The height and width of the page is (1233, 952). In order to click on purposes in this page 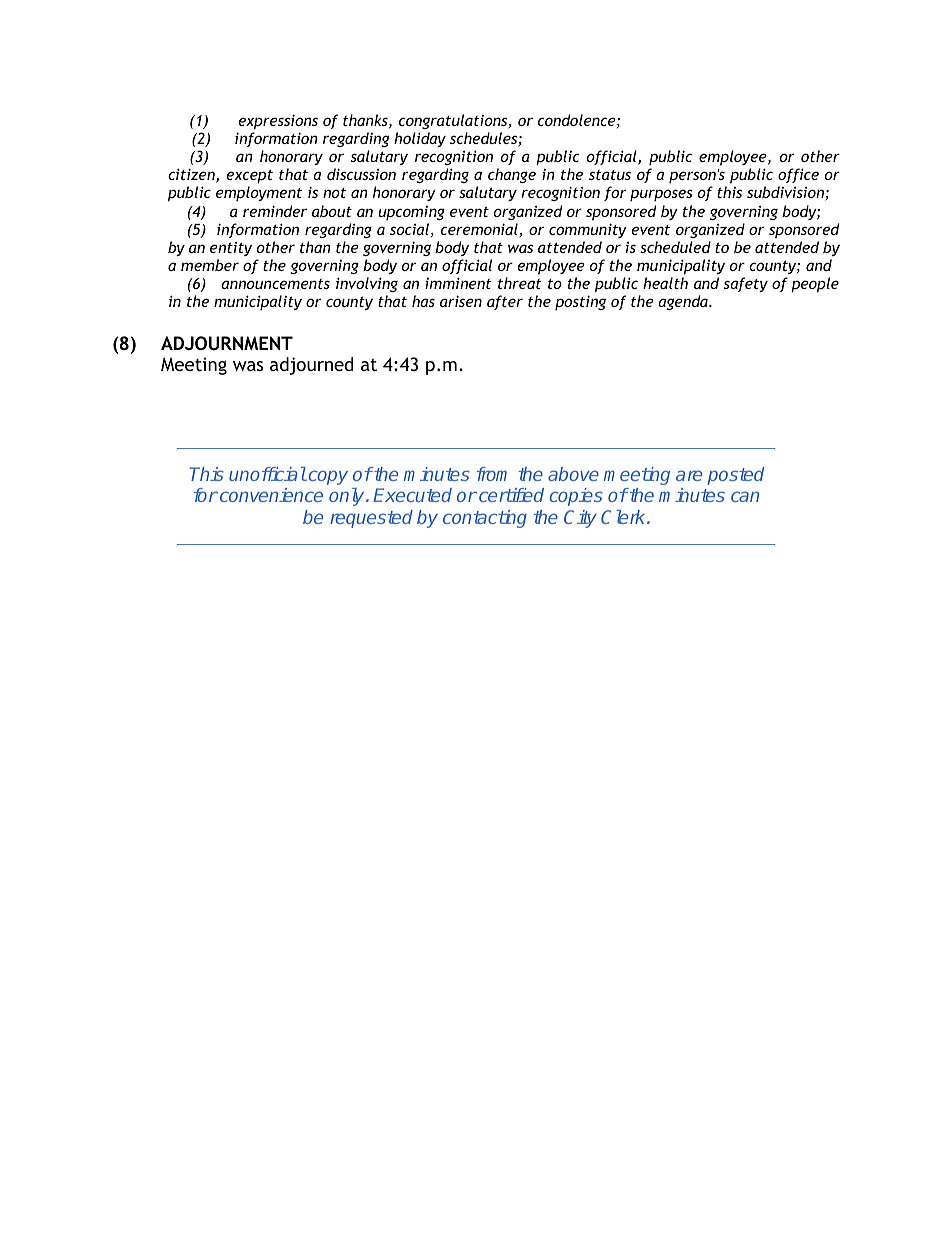, I will do `click(661, 195)`.
